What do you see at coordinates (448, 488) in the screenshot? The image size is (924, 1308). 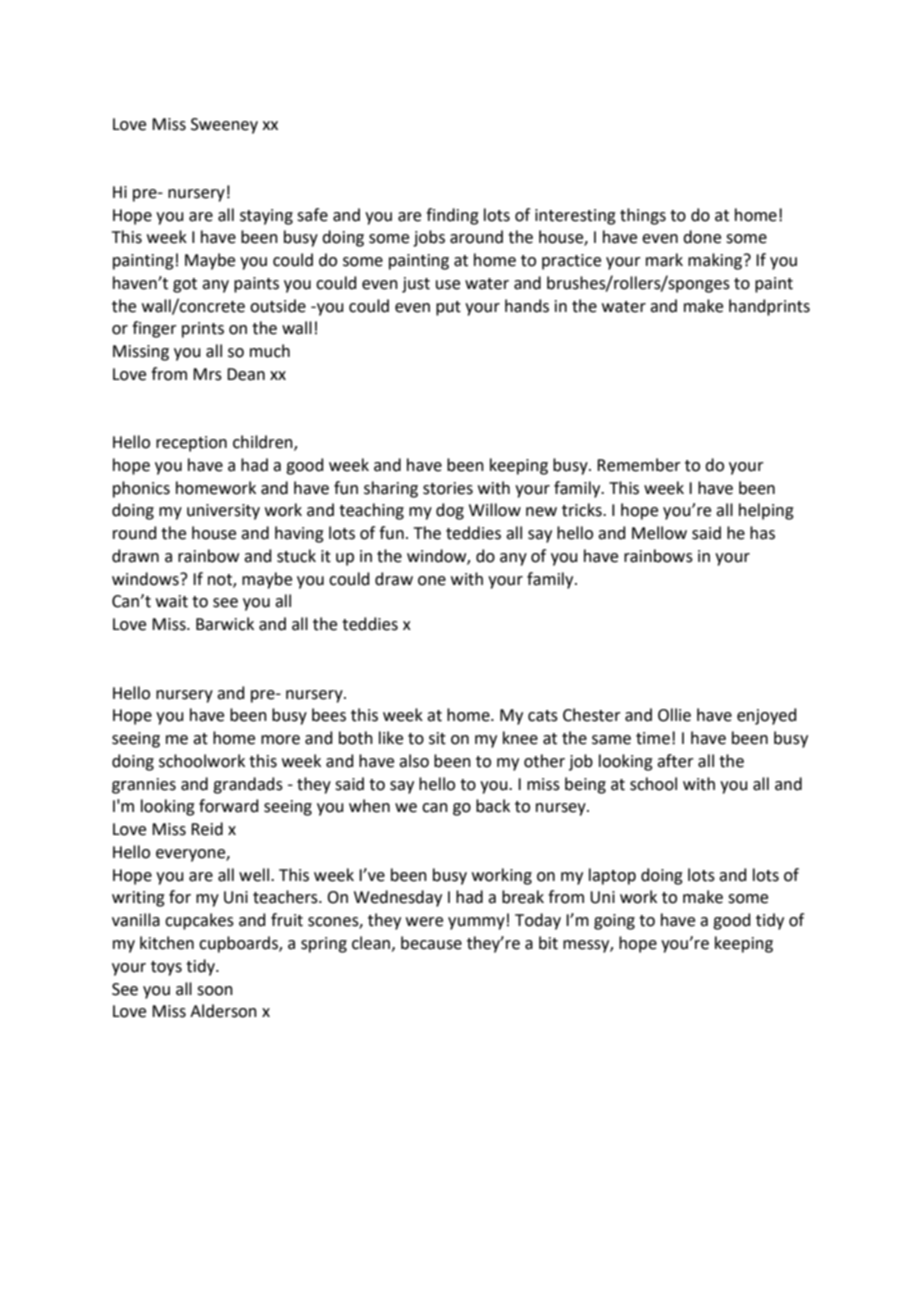 I see `stories` at bounding box center [448, 488].
